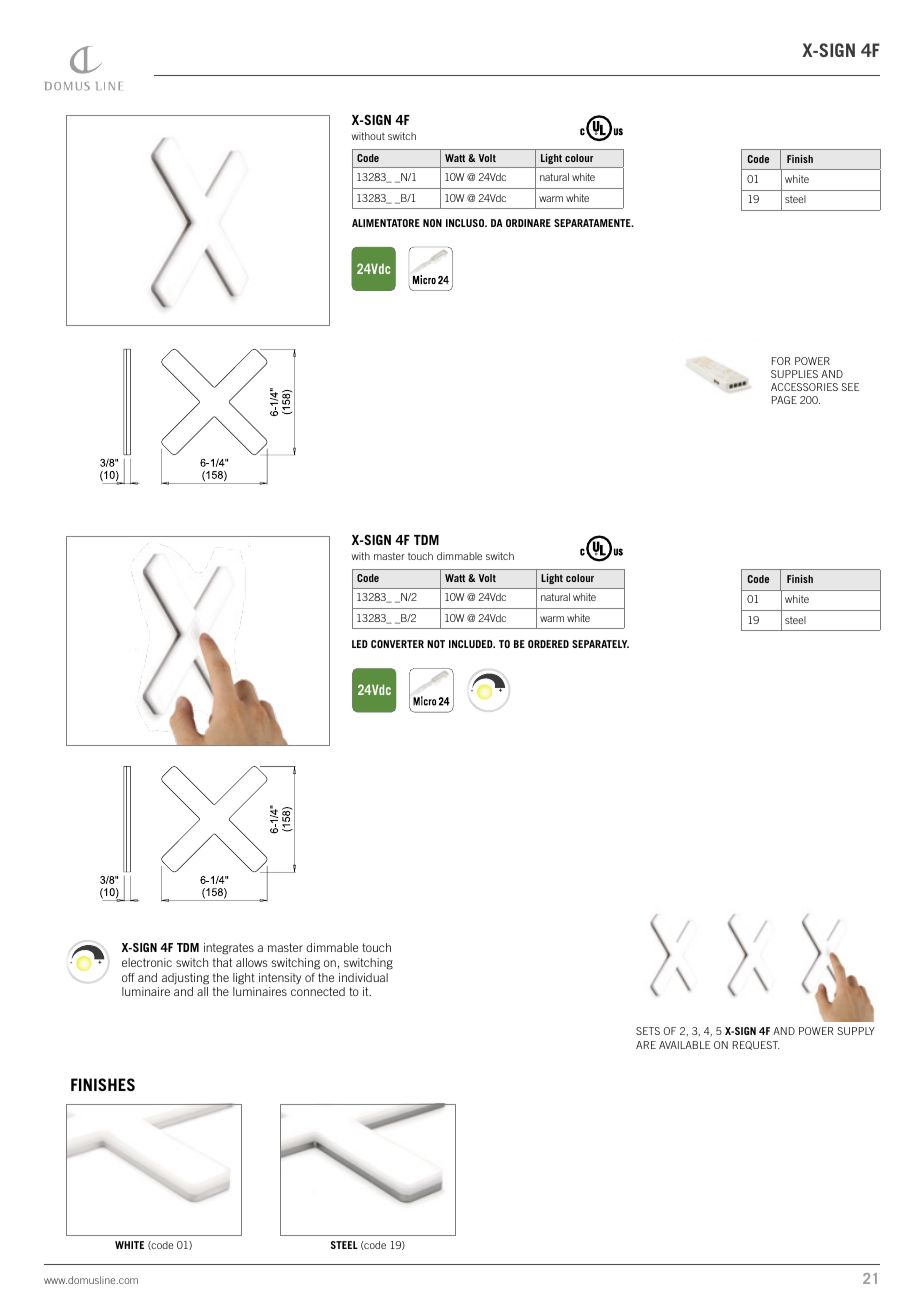  I want to click on individual, so click(363, 977).
